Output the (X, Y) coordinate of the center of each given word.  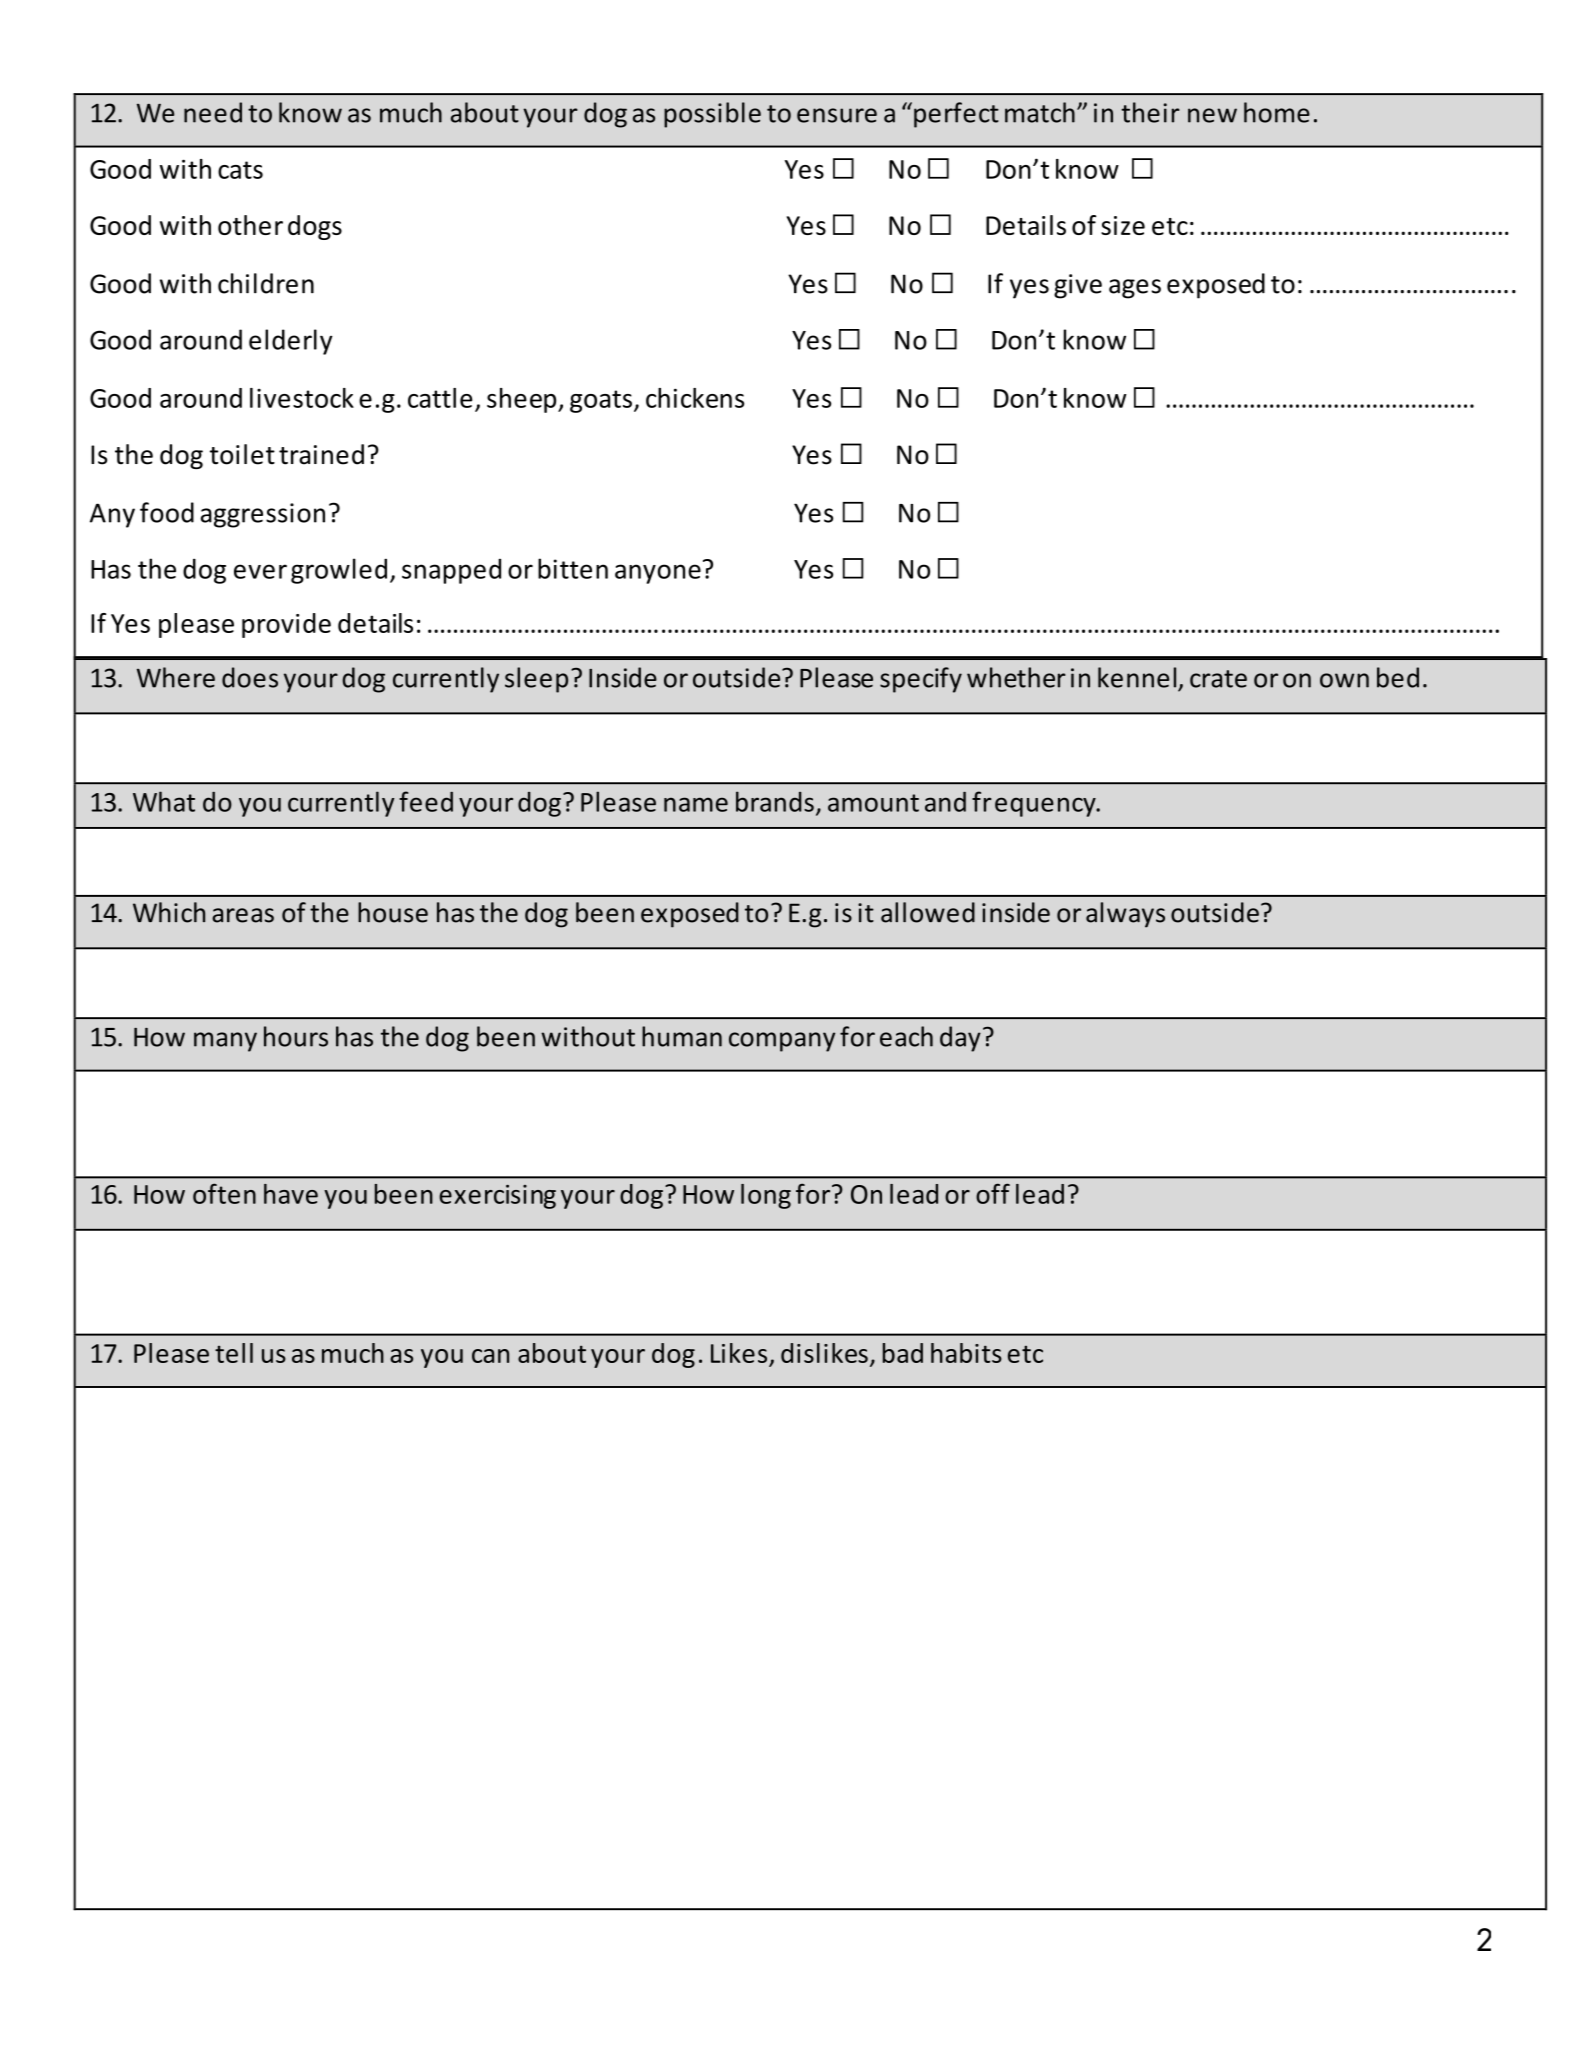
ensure (837, 115)
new (1212, 115)
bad (903, 1353)
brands (775, 801)
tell (234, 1353)
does (250, 677)
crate (1218, 679)
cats (240, 170)
